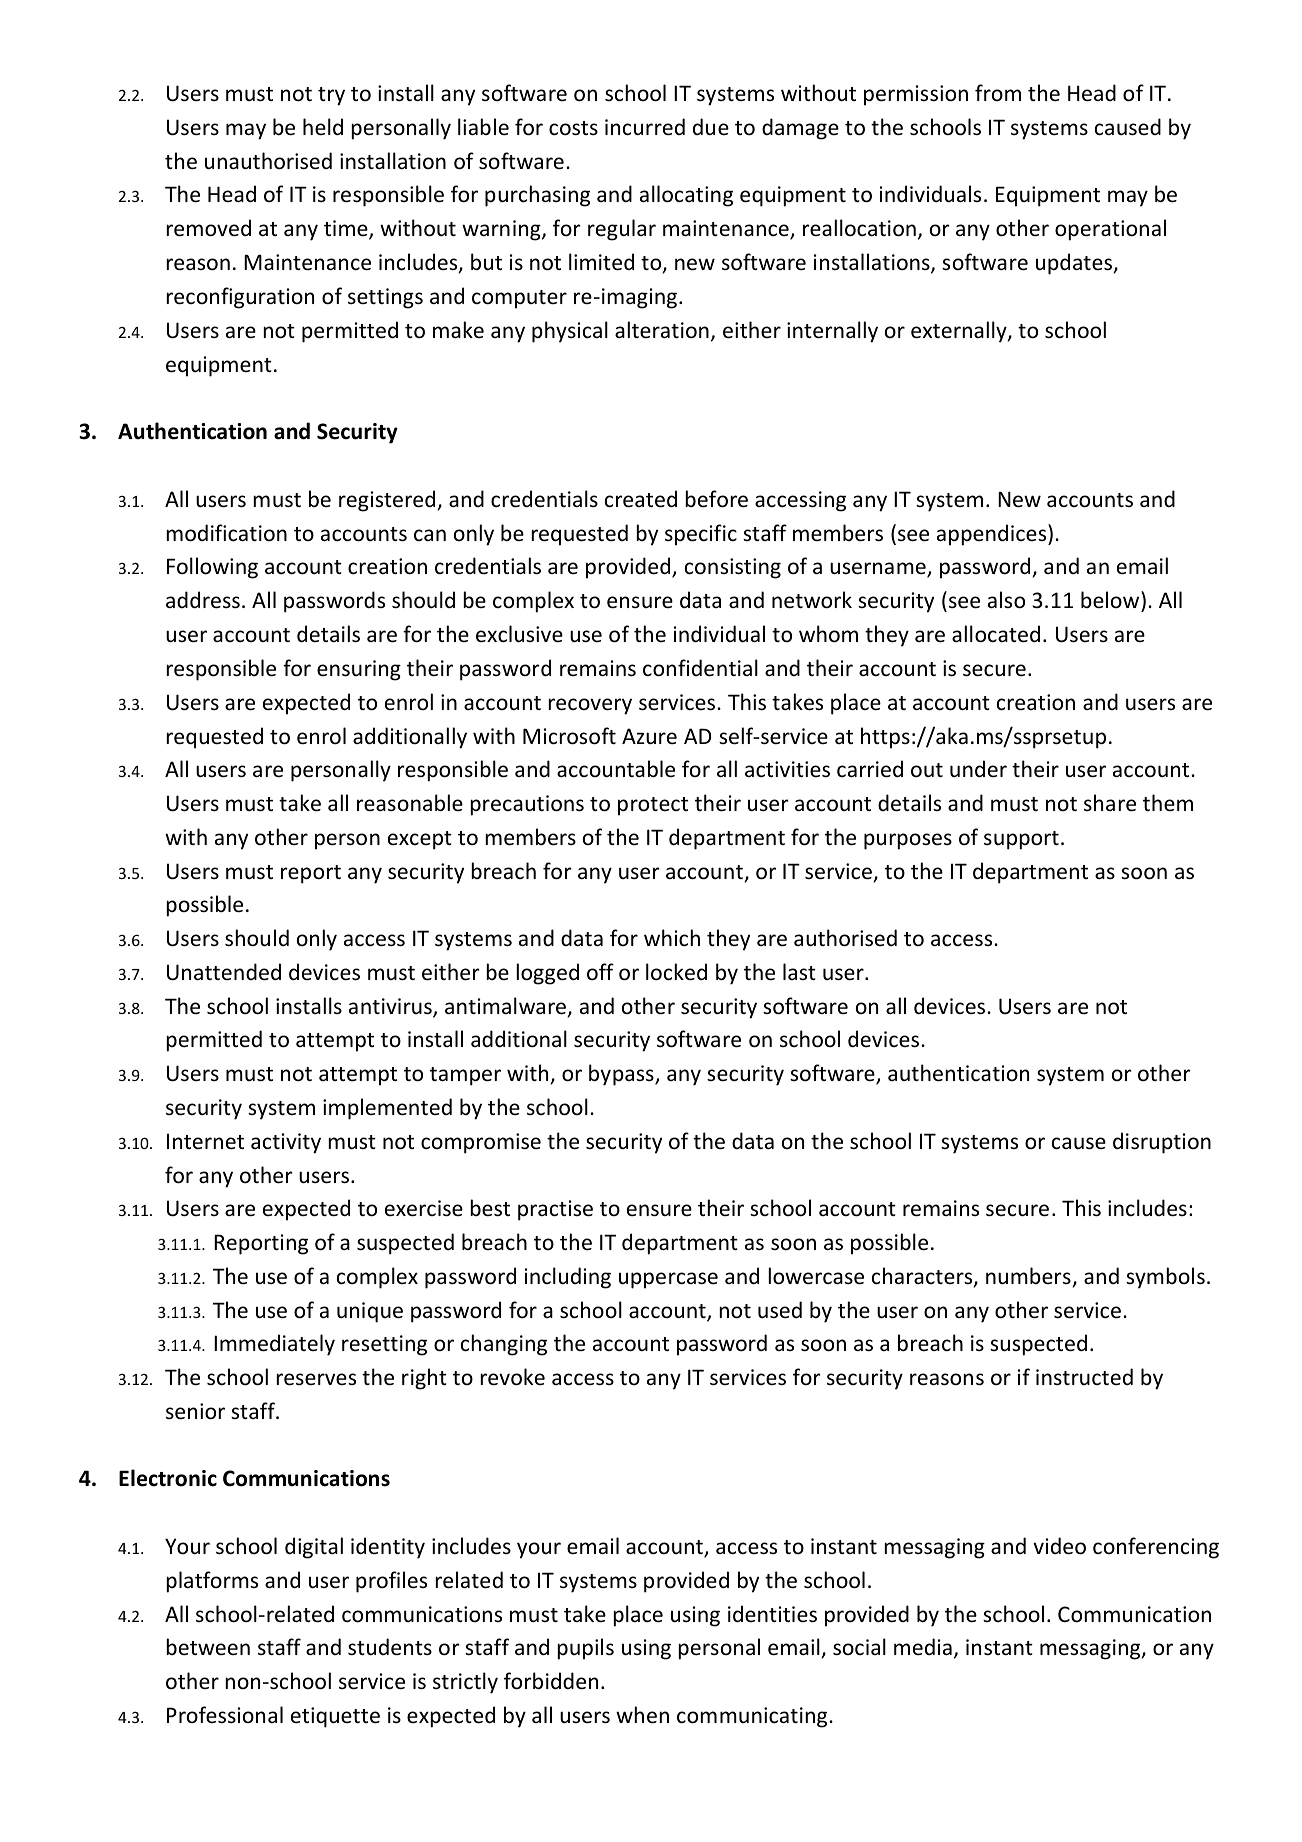 This screenshot has height=1842, width=1302. Describe the element at coordinates (645, 127) in the screenshot. I see `incurred` at that location.
